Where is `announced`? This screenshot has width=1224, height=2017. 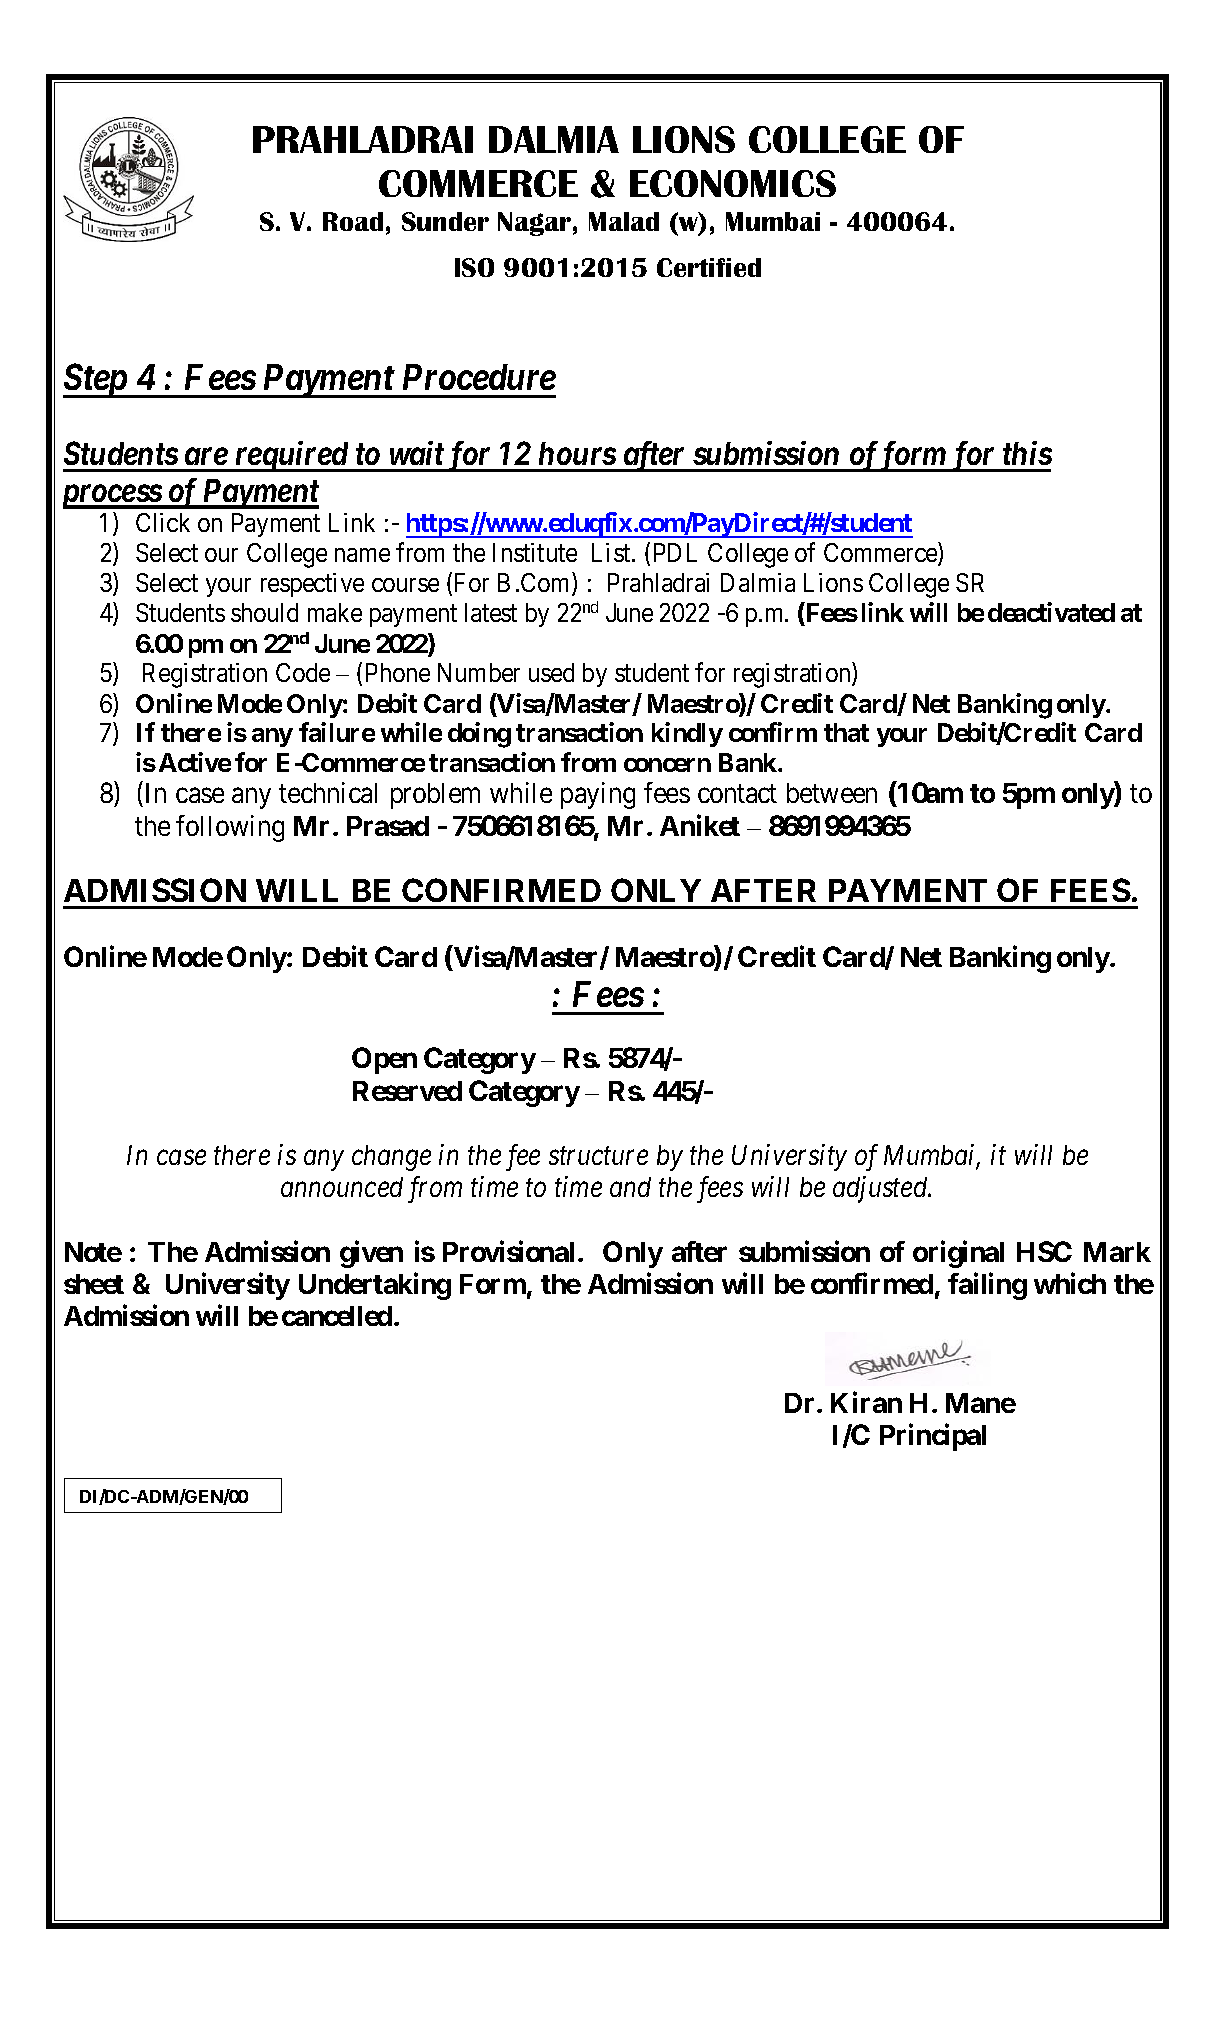
announced is located at coordinates (342, 1187).
